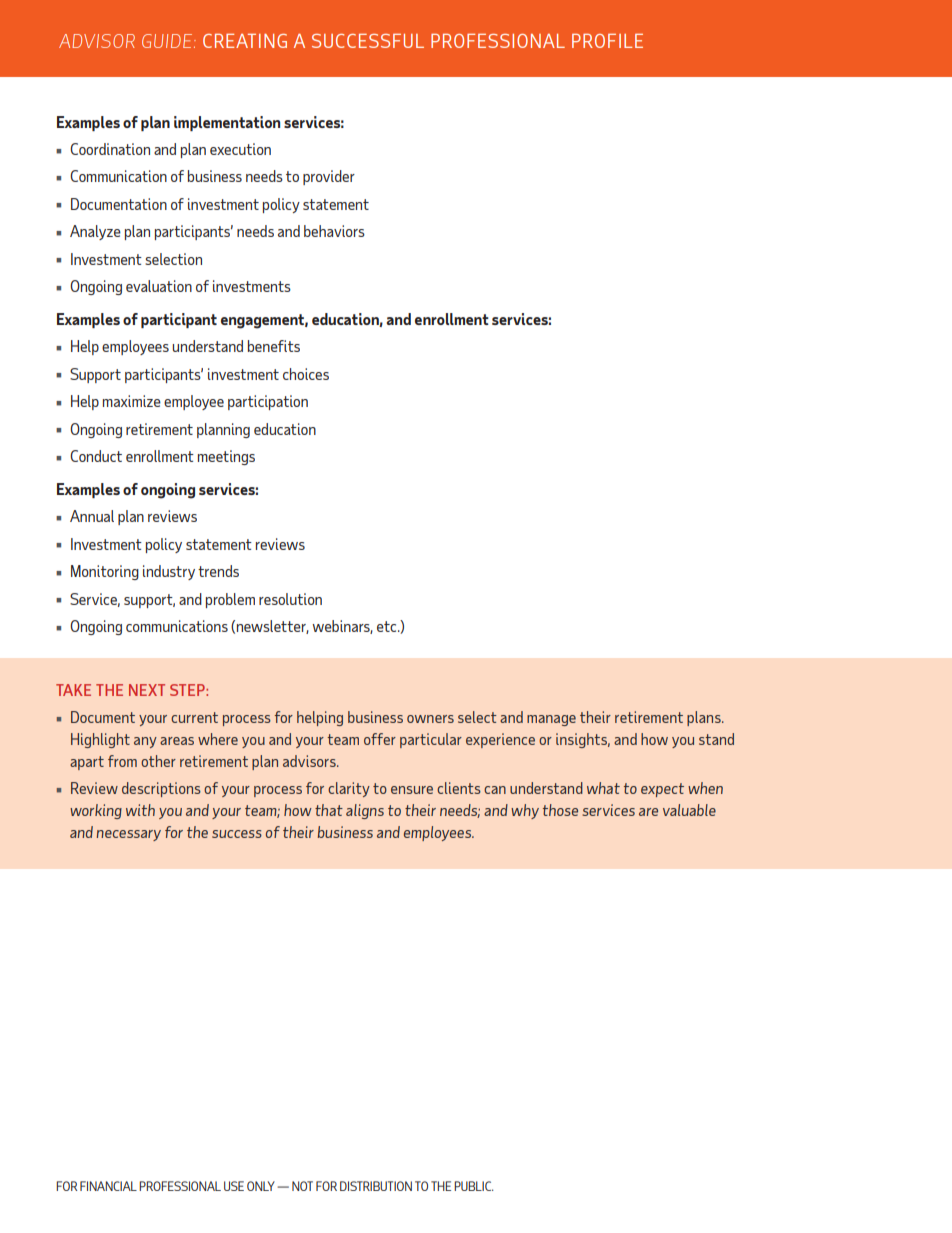 The image size is (952, 1233). What do you see at coordinates (110, 149) in the document?
I see `Coordination` at bounding box center [110, 149].
